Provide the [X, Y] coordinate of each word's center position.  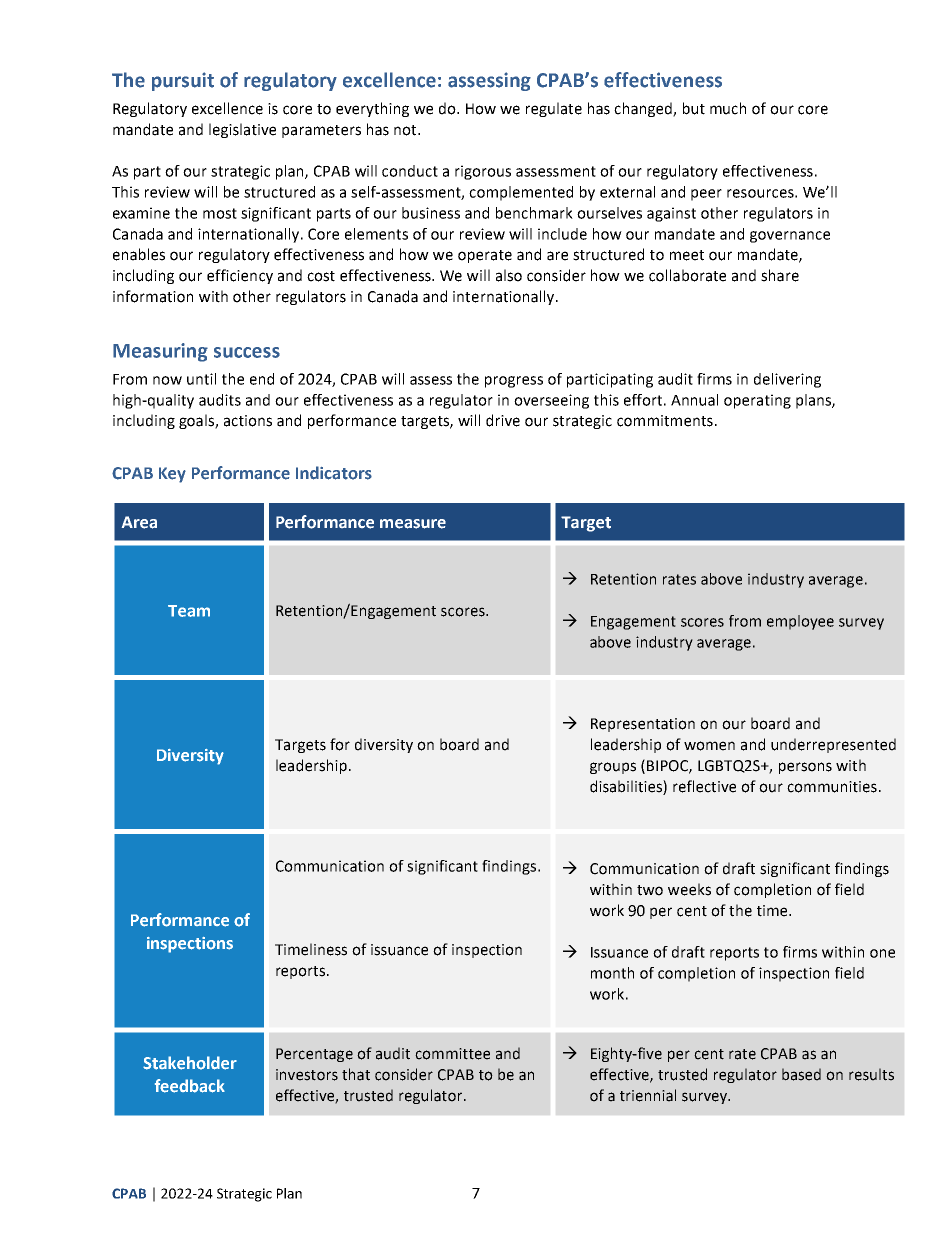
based [801, 1074]
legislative [242, 130]
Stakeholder [190, 1063]
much [728, 108]
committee [452, 1054]
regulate [554, 109]
